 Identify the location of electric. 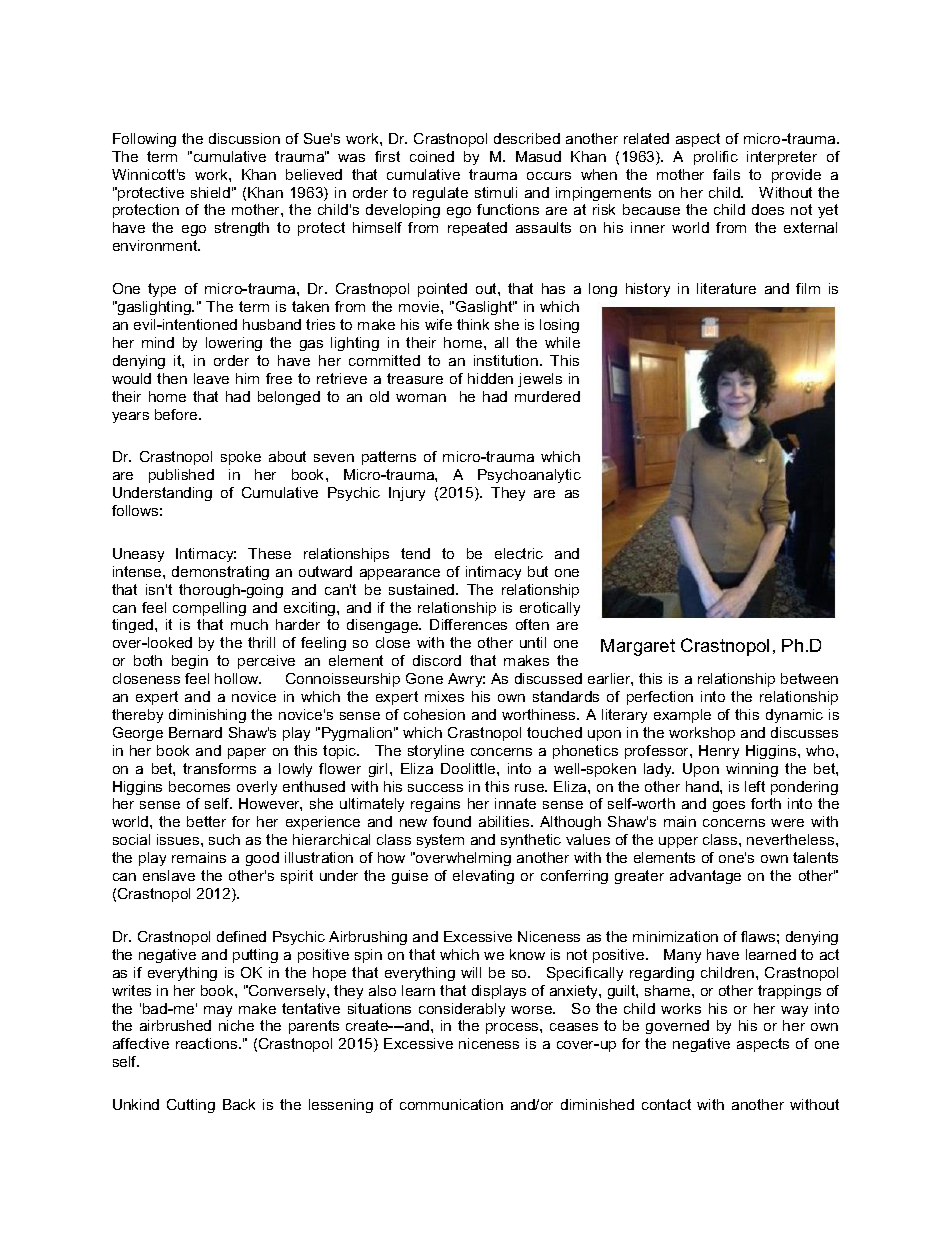
(519, 553).
